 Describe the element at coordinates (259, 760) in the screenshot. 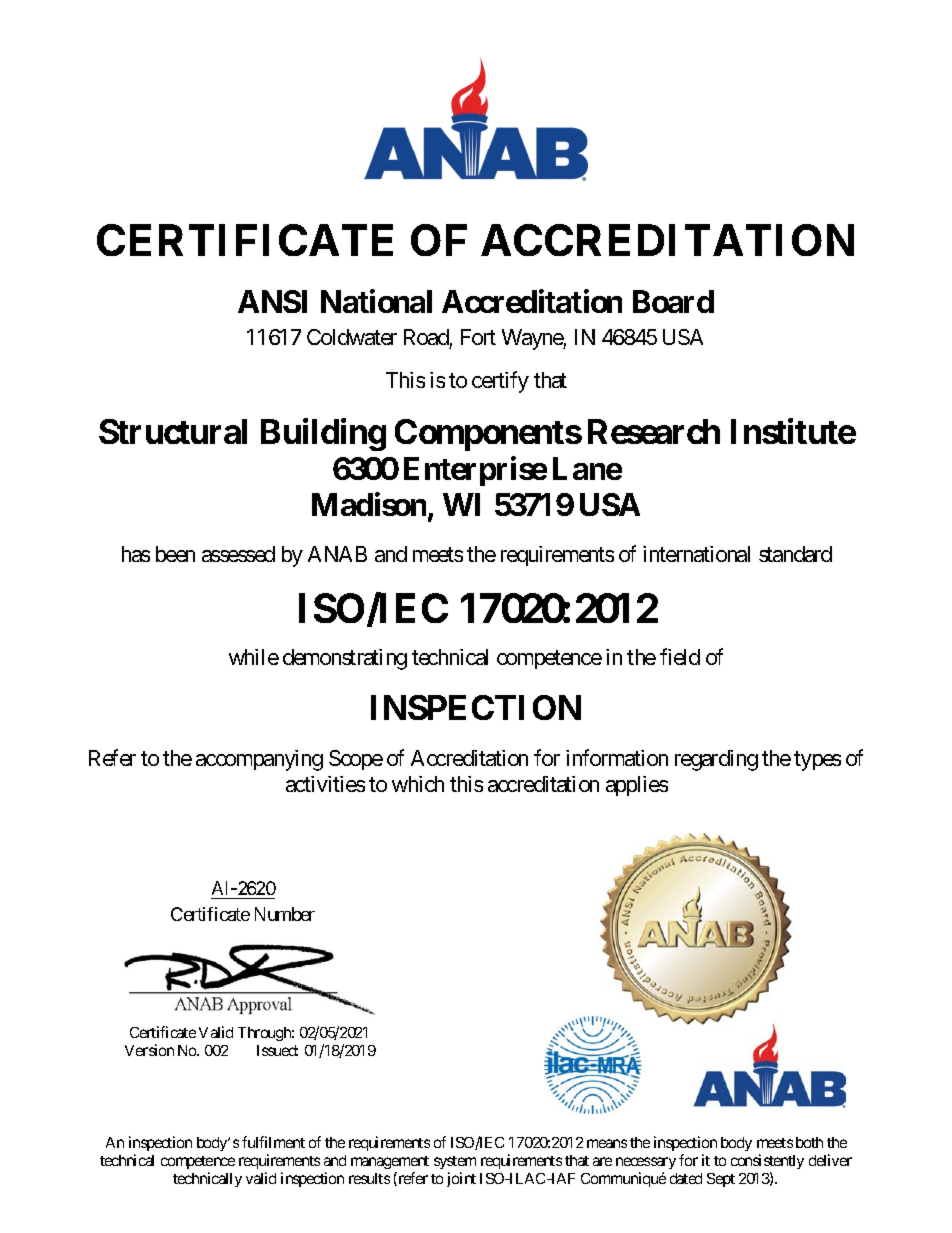

I see `accompanying` at that location.
